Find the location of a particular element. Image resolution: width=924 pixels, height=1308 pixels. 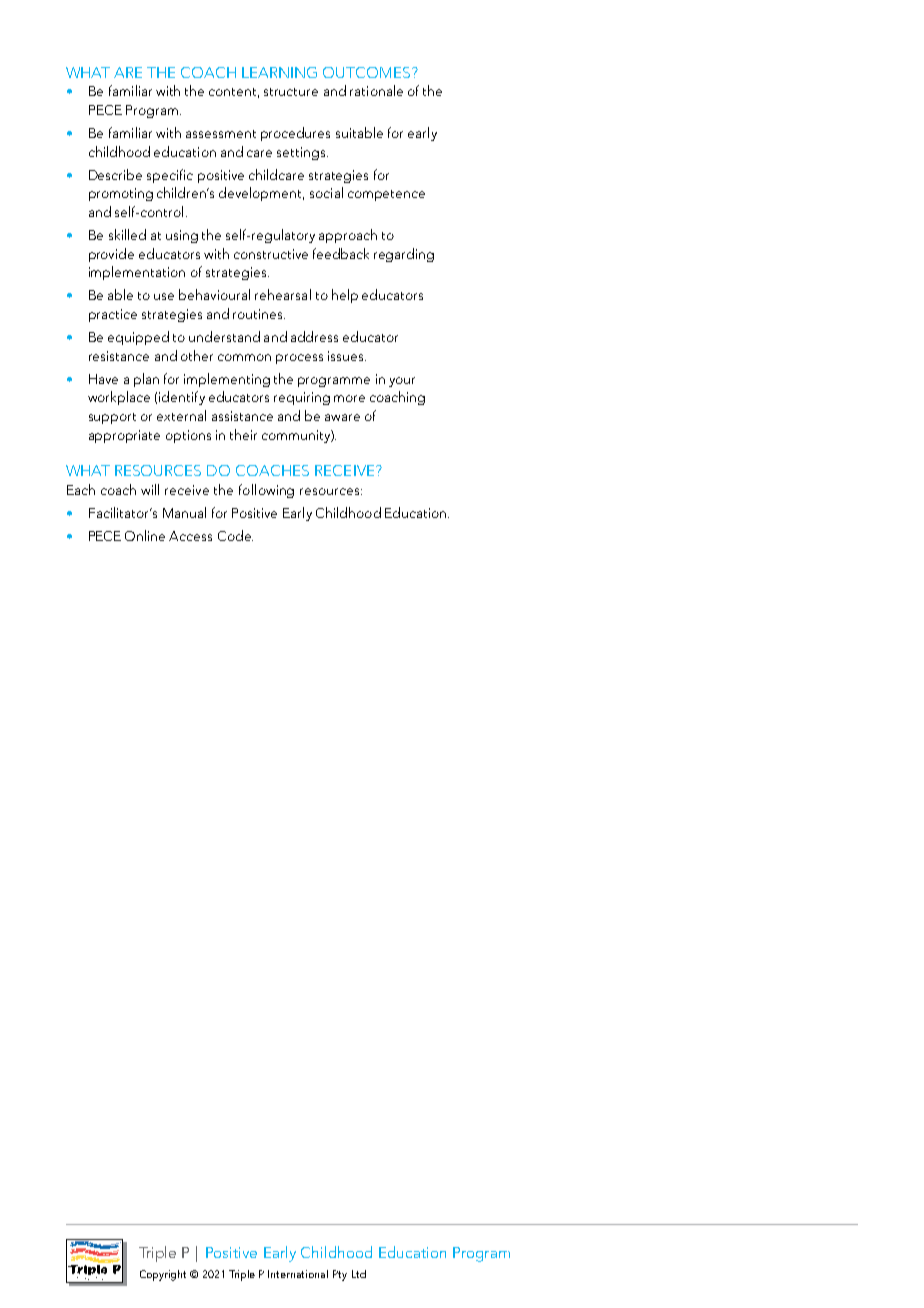

Describe is located at coordinates (115, 174).
